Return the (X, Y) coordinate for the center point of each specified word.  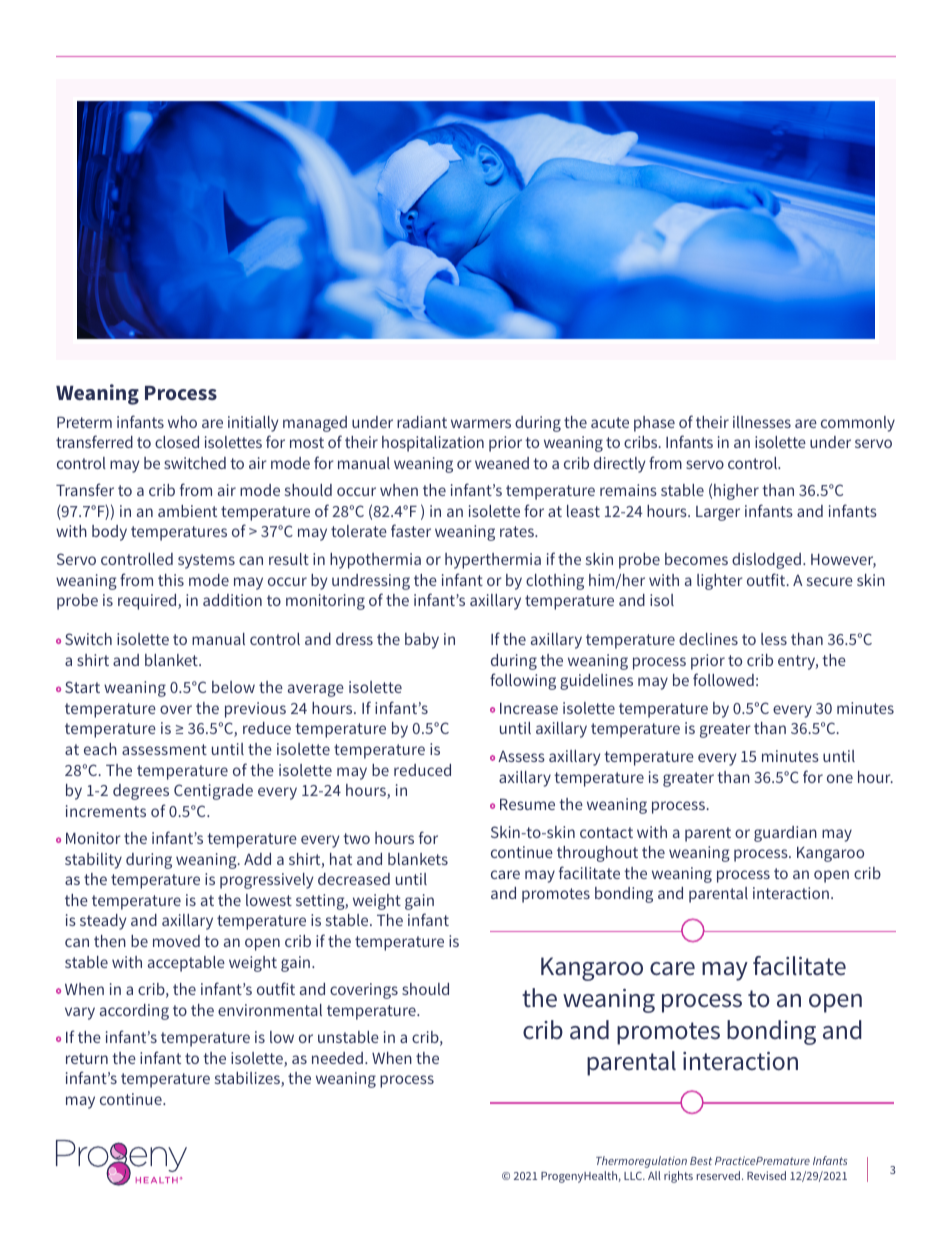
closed (177, 442)
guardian (785, 834)
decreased (354, 879)
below (233, 687)
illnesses (762, 422)
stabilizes (248, 1079)
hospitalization (433, 444)
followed (723, 679)
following (523, 681)
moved (176, 941)
